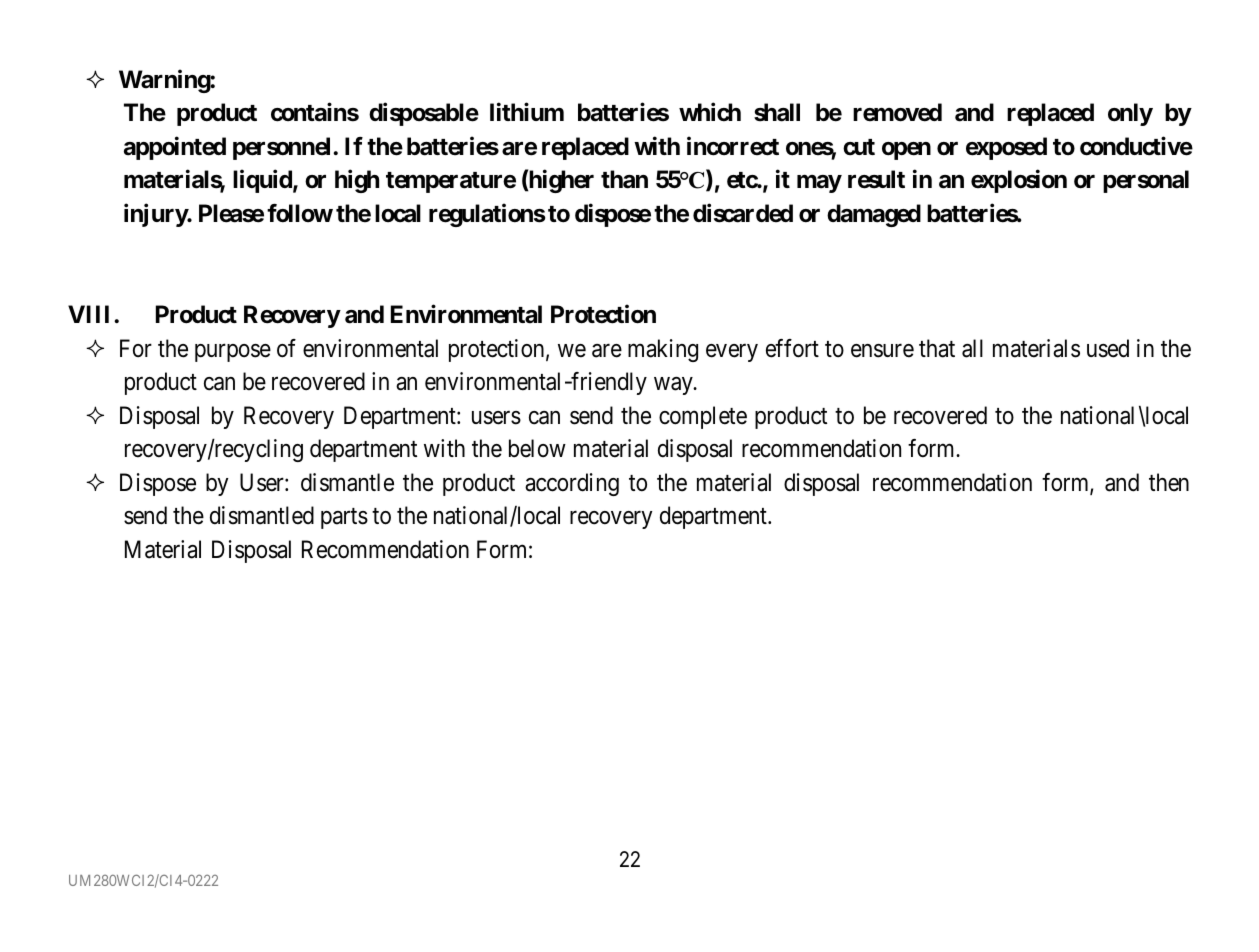 The height and width of the screenshot is (952, 1259). What do you see at coordinates (874, 215) in the screenshot?
I see `damaged` at bounding box center [874, 215].
